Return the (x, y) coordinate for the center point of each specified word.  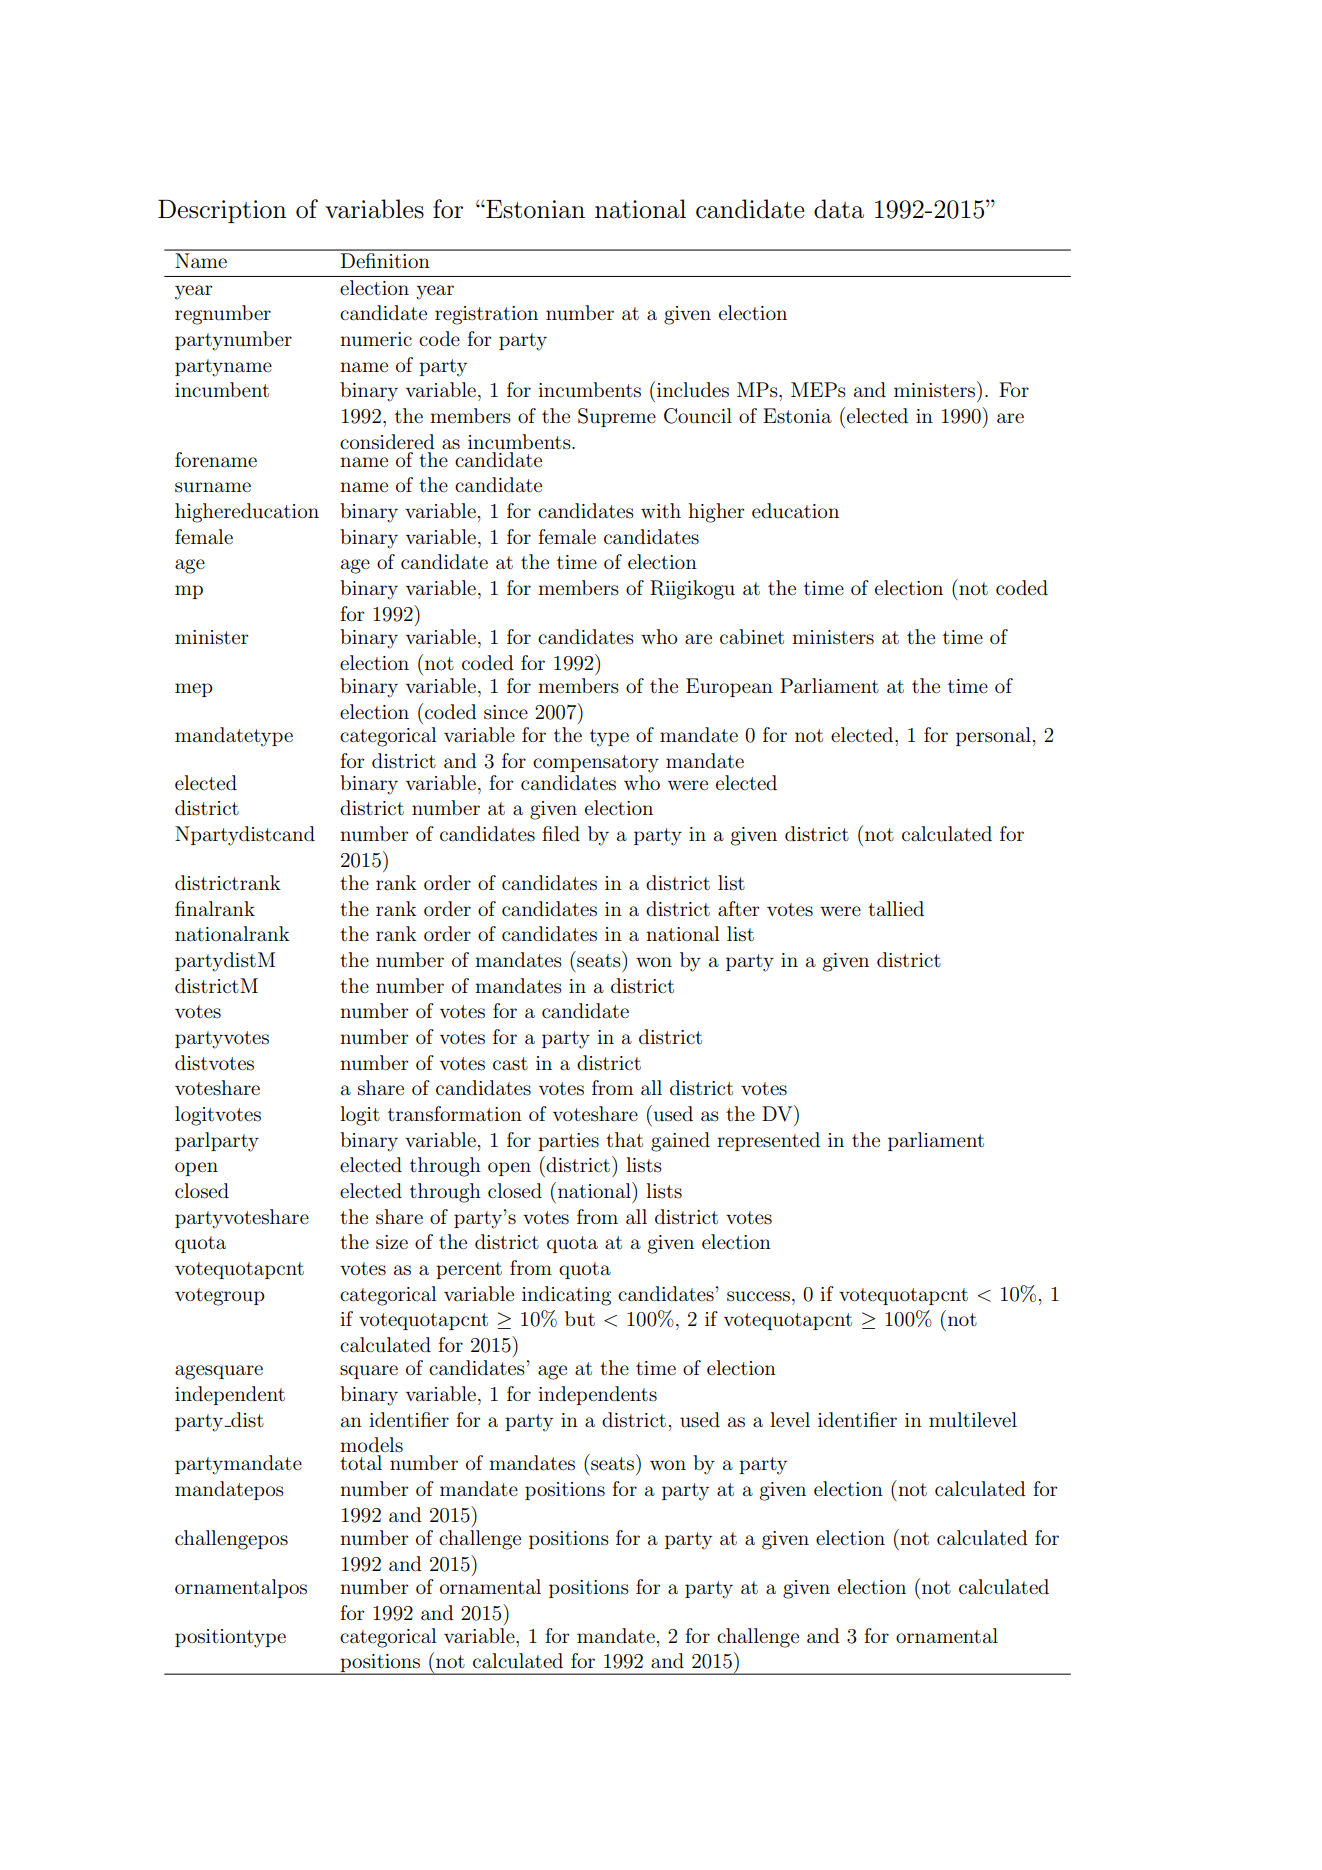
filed (561, 834)
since (506, 712)
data (839, 209)
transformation (455, 1114)
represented (768, 1141)
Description (222, 211)
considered (387, 442)
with (661, 510)
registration (486, 315)
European (729, 687)
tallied (896, 908)
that (624, 1140)
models (371, 1445)
